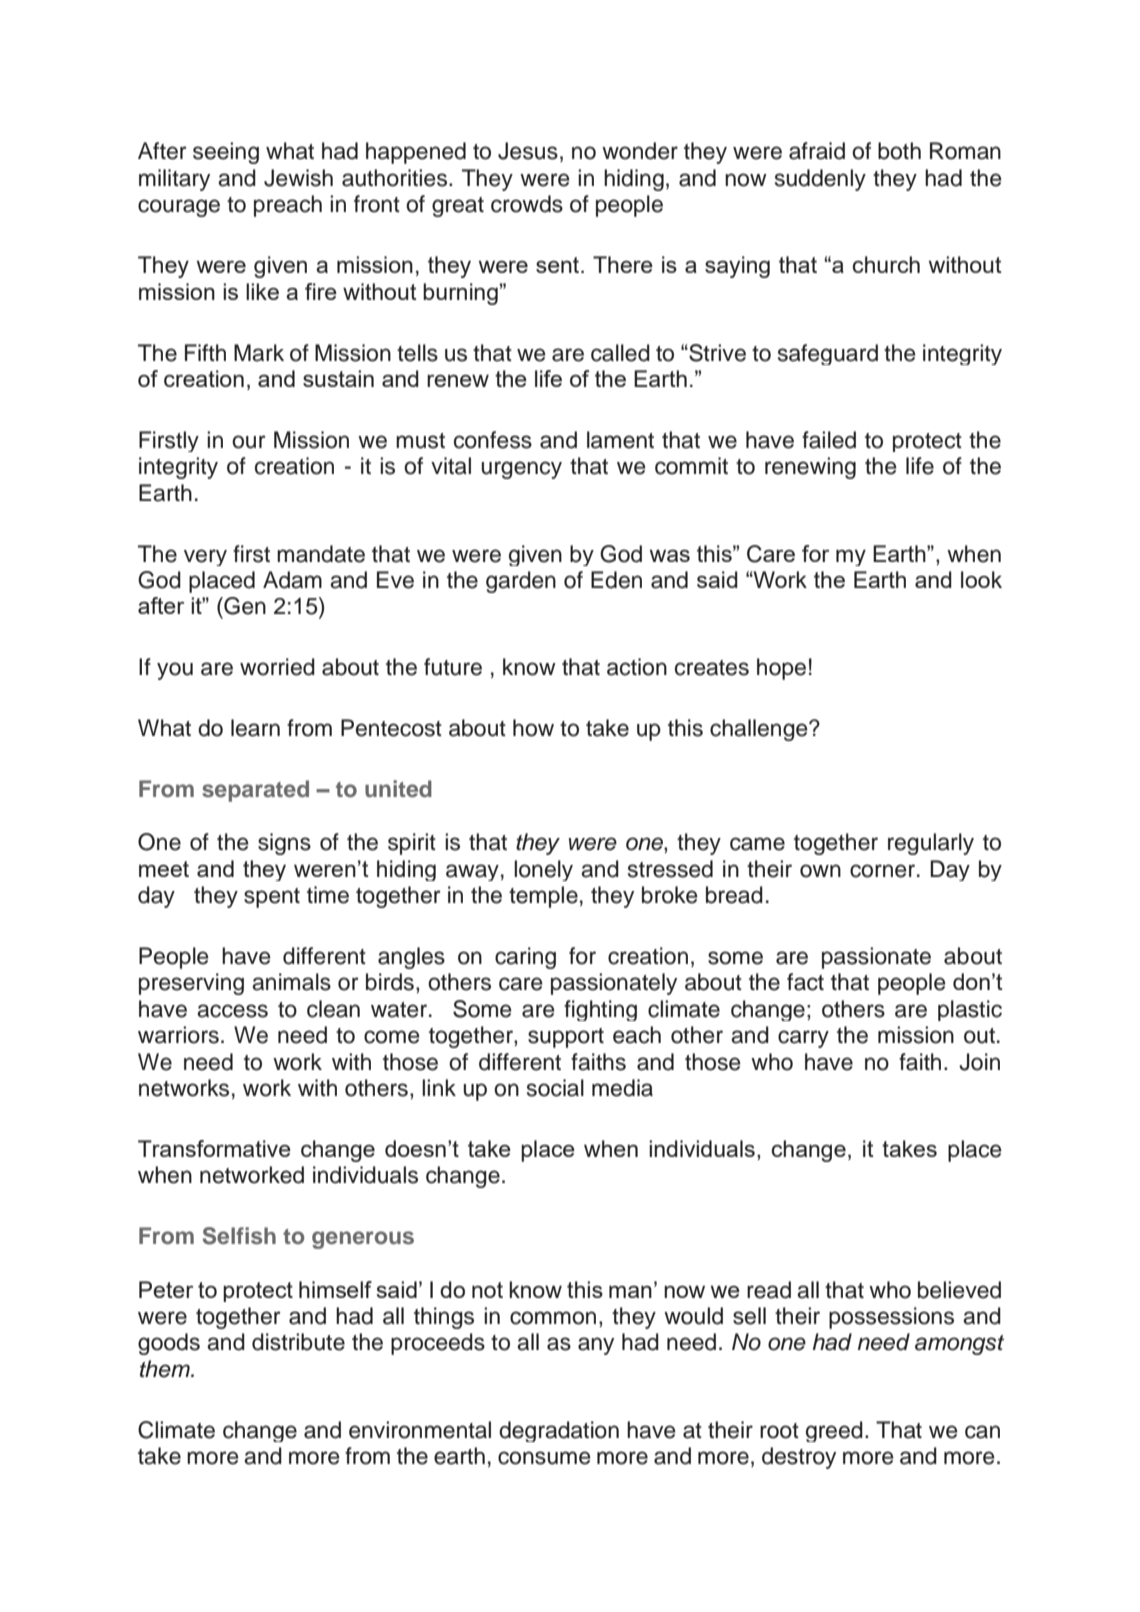 This screenshot has width=1140, height=1612. What do you see at coordinates (555, 1088) in the screenshot?
I see `social` at bounding box center [555, 1088].
